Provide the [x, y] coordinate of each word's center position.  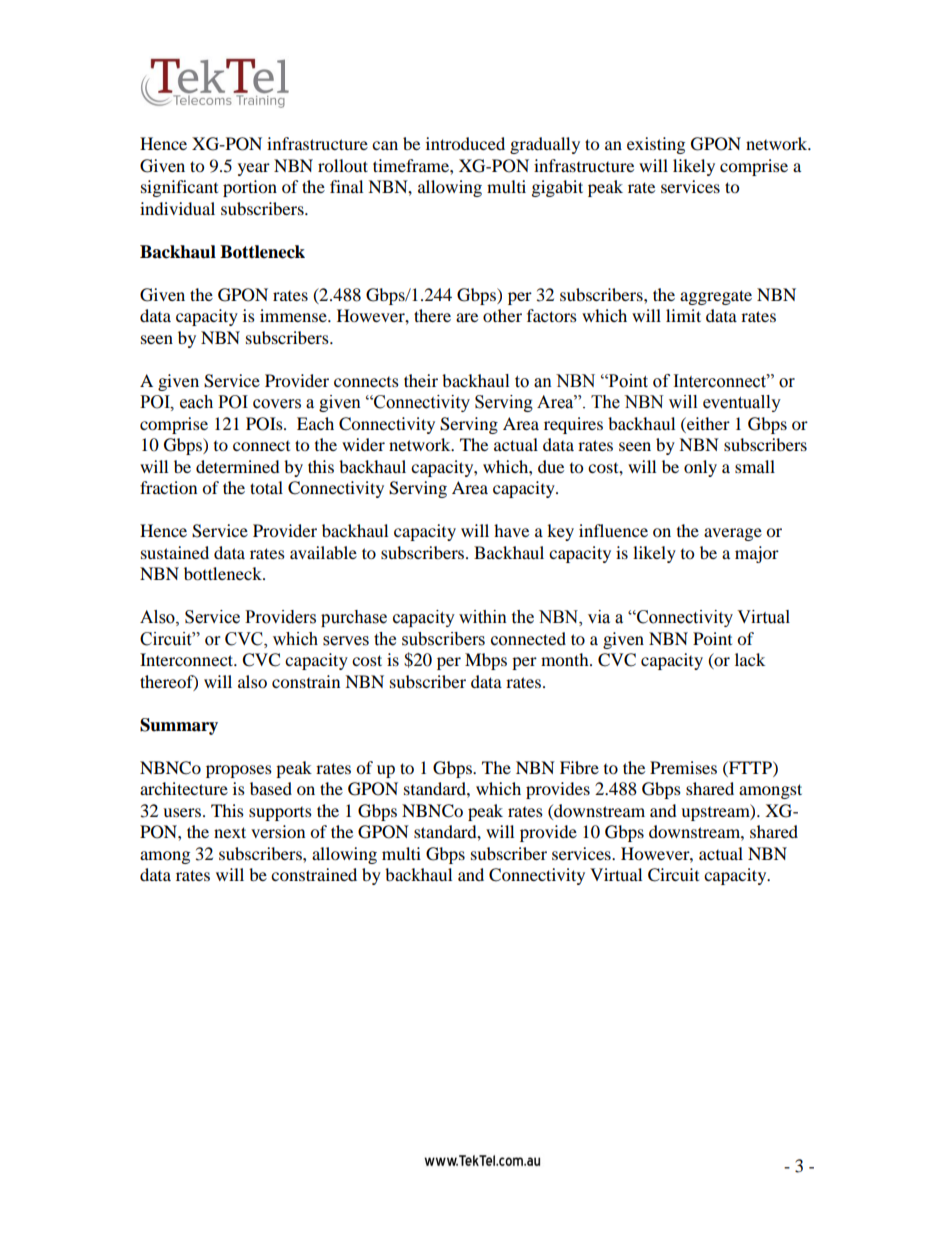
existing [656, 145]
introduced [465, 143]
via [599, 617]
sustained [175, 552]
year [254, 169]
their [421, 380]
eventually [742, 403]
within [483, 617]
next [230, 832]
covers [277, 404]
